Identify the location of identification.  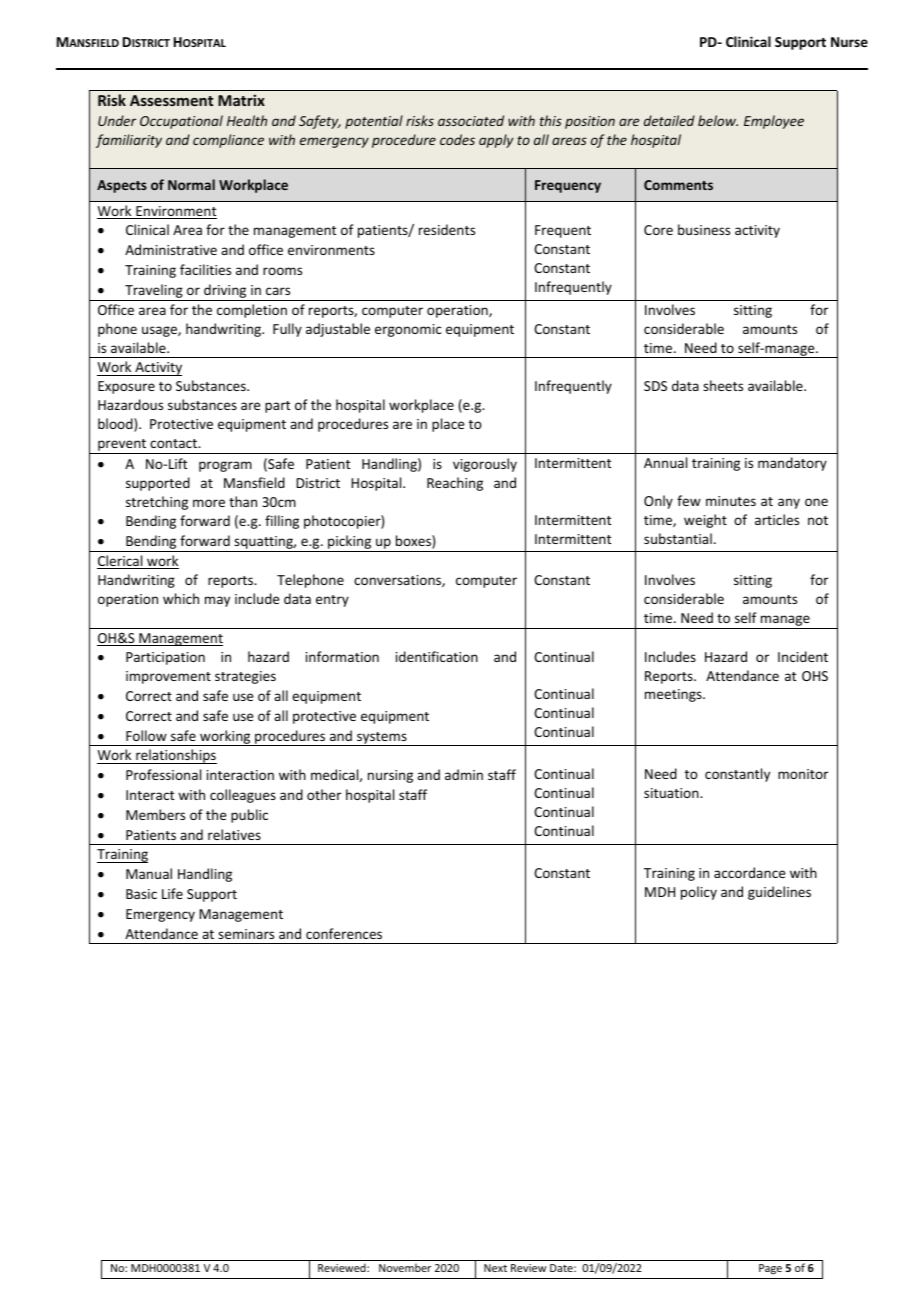
(437, 656).
